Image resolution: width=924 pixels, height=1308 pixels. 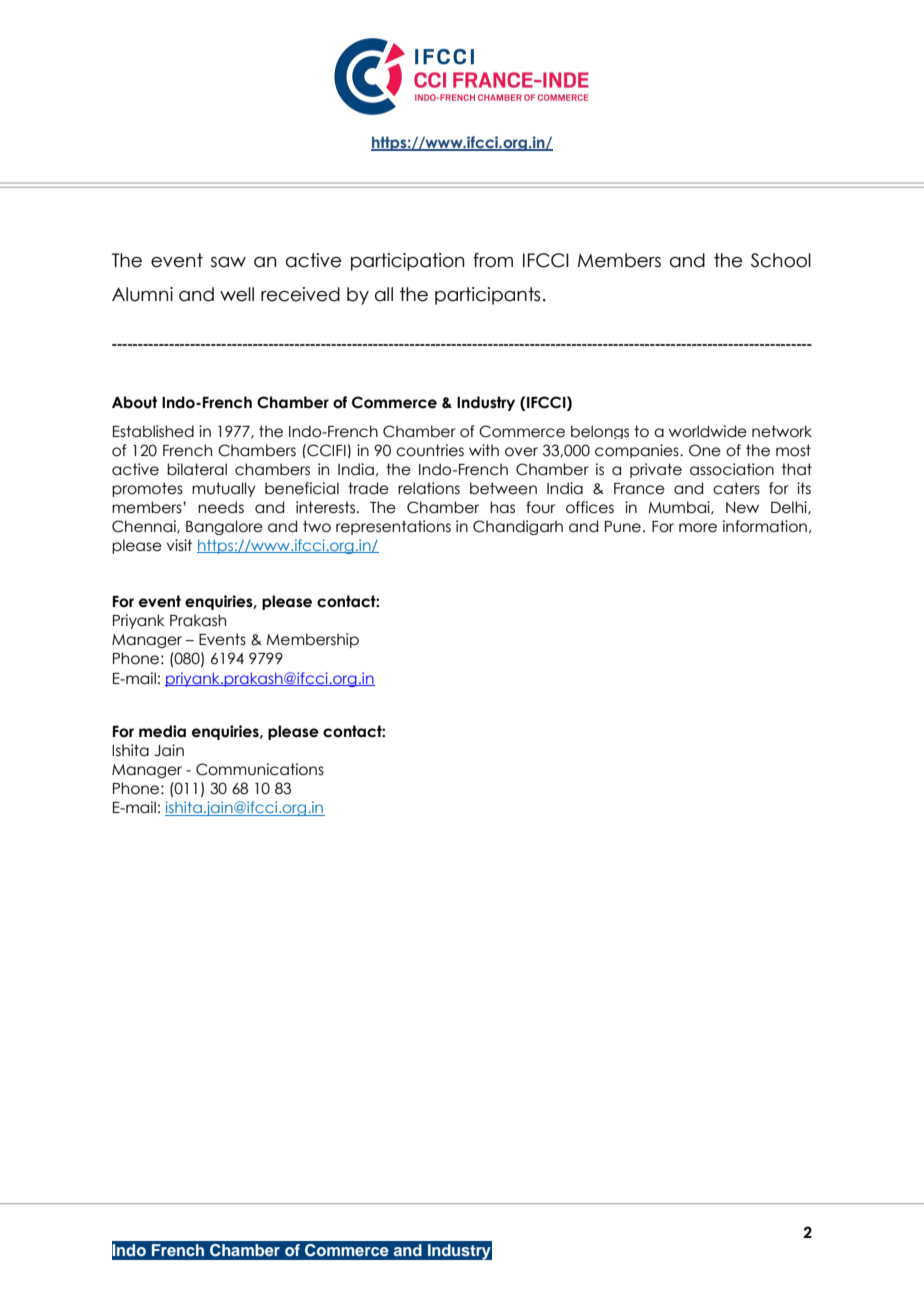 I want to click on Communications, so click(x=260, y=769).
